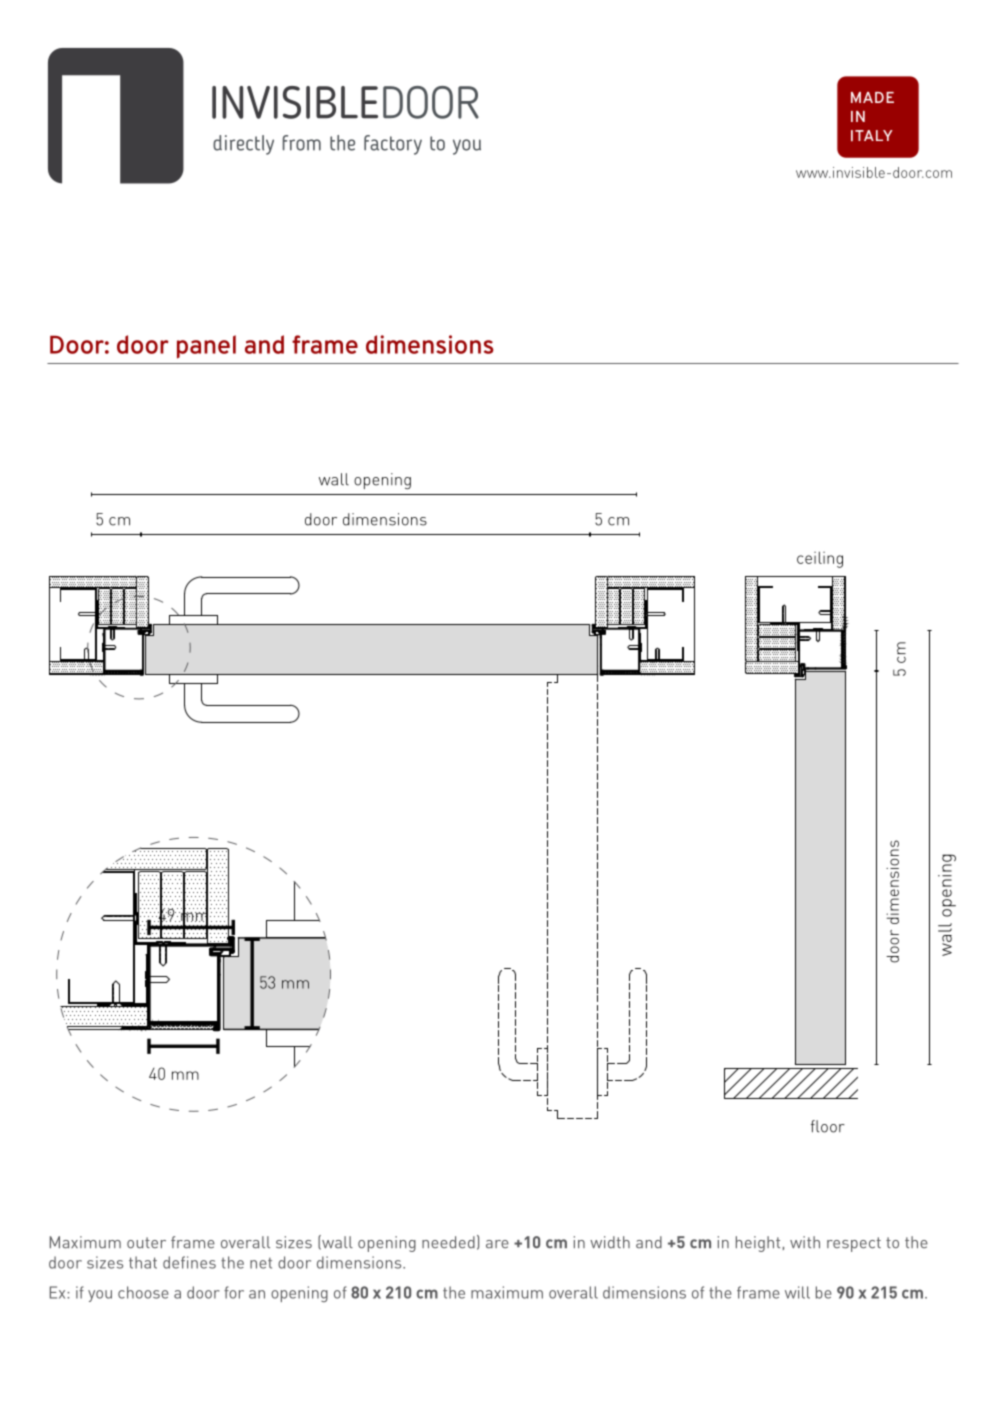 The image size is (1006, 1423). I want to click on height, so click(758, 1244).
